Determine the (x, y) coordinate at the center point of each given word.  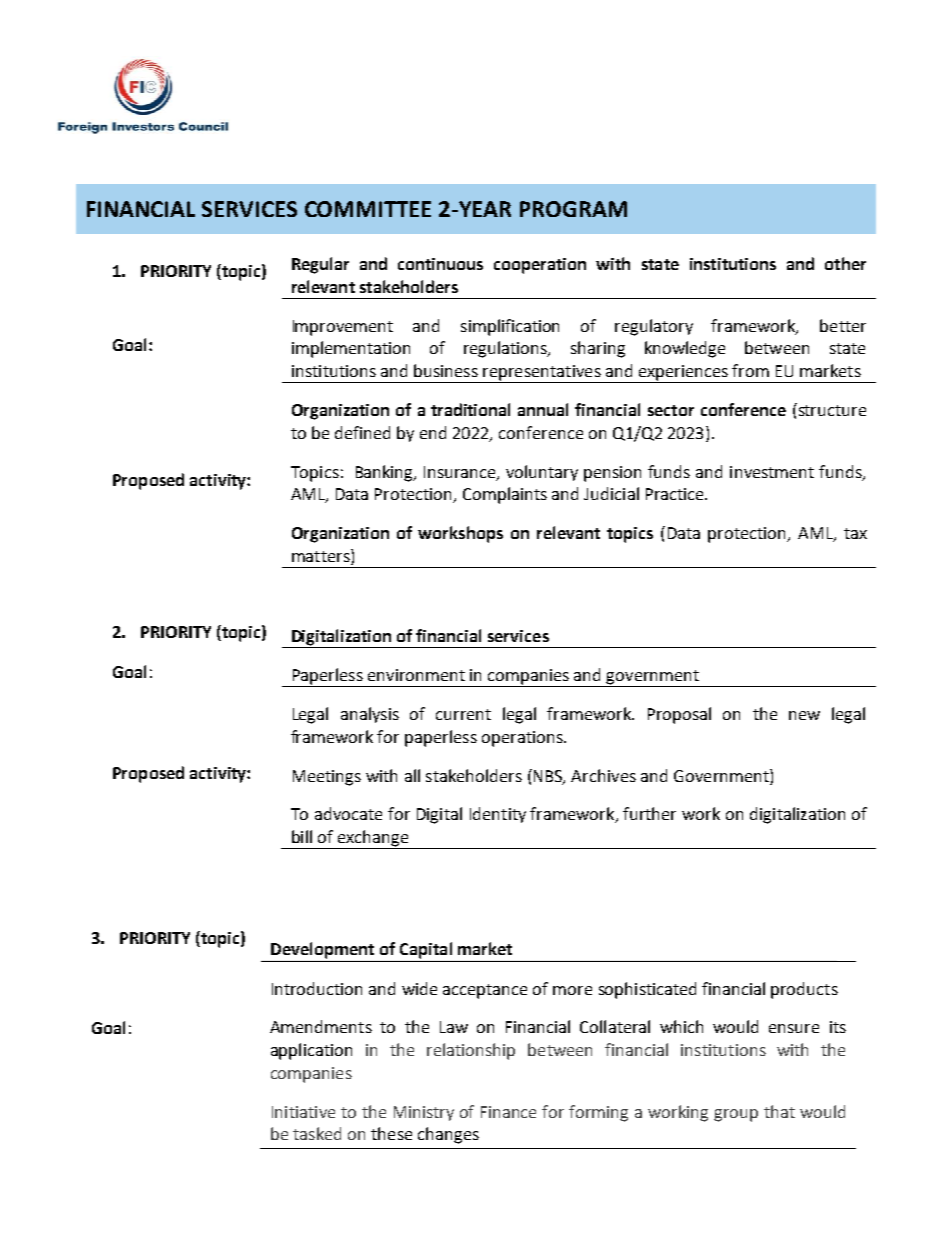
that (779, 1111)
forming (598, 1113)
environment (416, 675)
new (804, 715)
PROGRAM (573, 209)
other (845, 263)
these (391, 1133)
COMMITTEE (368, 209)
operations (523, 739)
